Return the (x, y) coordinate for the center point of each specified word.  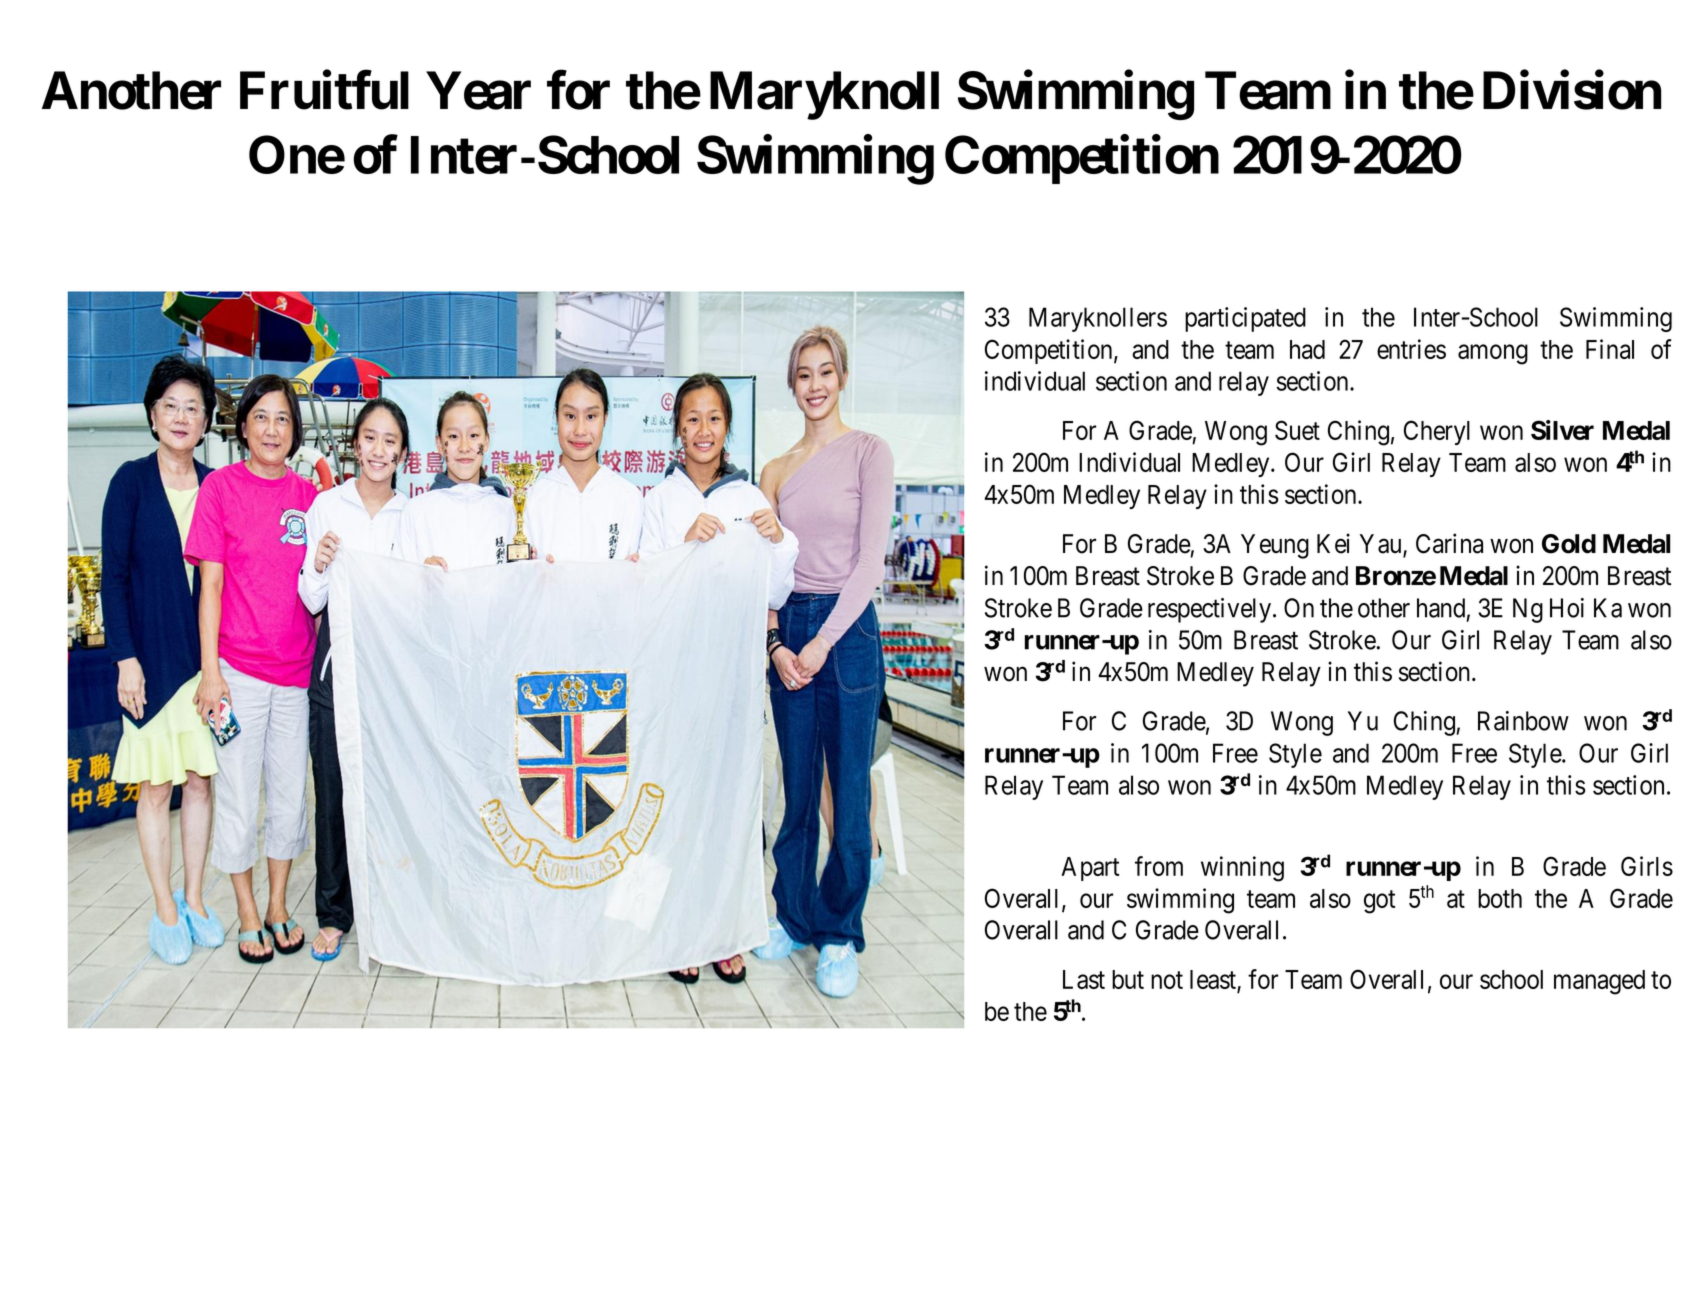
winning (1242, 869)
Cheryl (1437, 432)
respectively (1211, 610)
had (1307, 349)
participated (1245, 319)
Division (1572, 90)
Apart (1090, 869)
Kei (1333, 543)
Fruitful (324, 90)
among (1493, 355)
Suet (1297, 430)
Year (478, 91)
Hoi (1567, 608)
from (1159, 866)
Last (1084, 979)
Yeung (1275, 546)
